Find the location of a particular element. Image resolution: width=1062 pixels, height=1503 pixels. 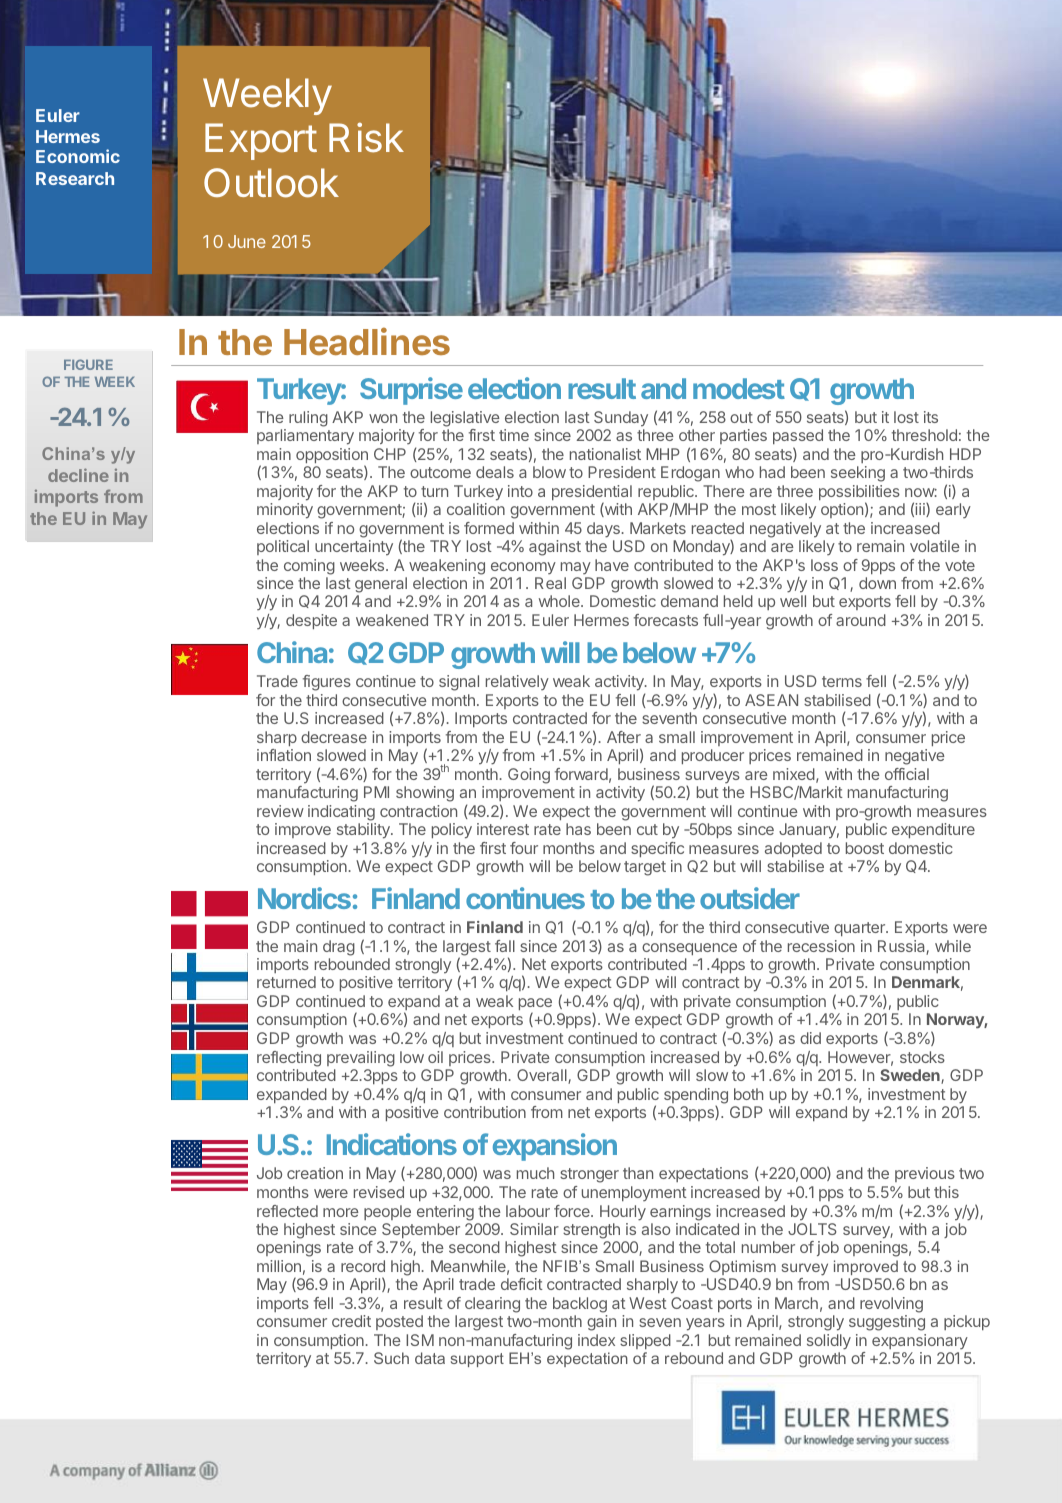

suggesting is located at coordinates (887, 1323).
